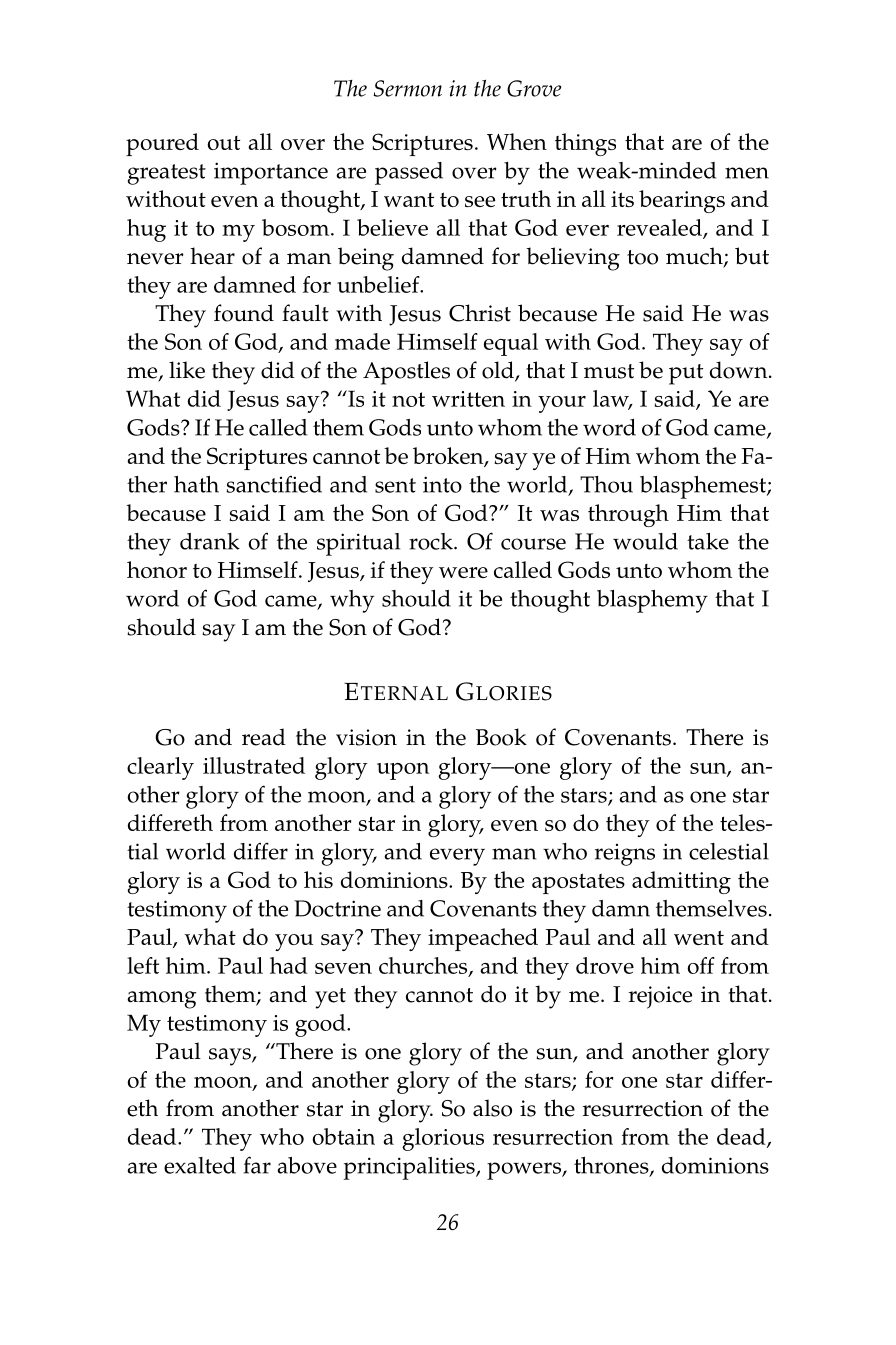 This screenshot has height=1345, width=896. What do you see at coordinates (200, 1165) in the screenshot?
I see `exalted` at bounding box center [200, 1165].
